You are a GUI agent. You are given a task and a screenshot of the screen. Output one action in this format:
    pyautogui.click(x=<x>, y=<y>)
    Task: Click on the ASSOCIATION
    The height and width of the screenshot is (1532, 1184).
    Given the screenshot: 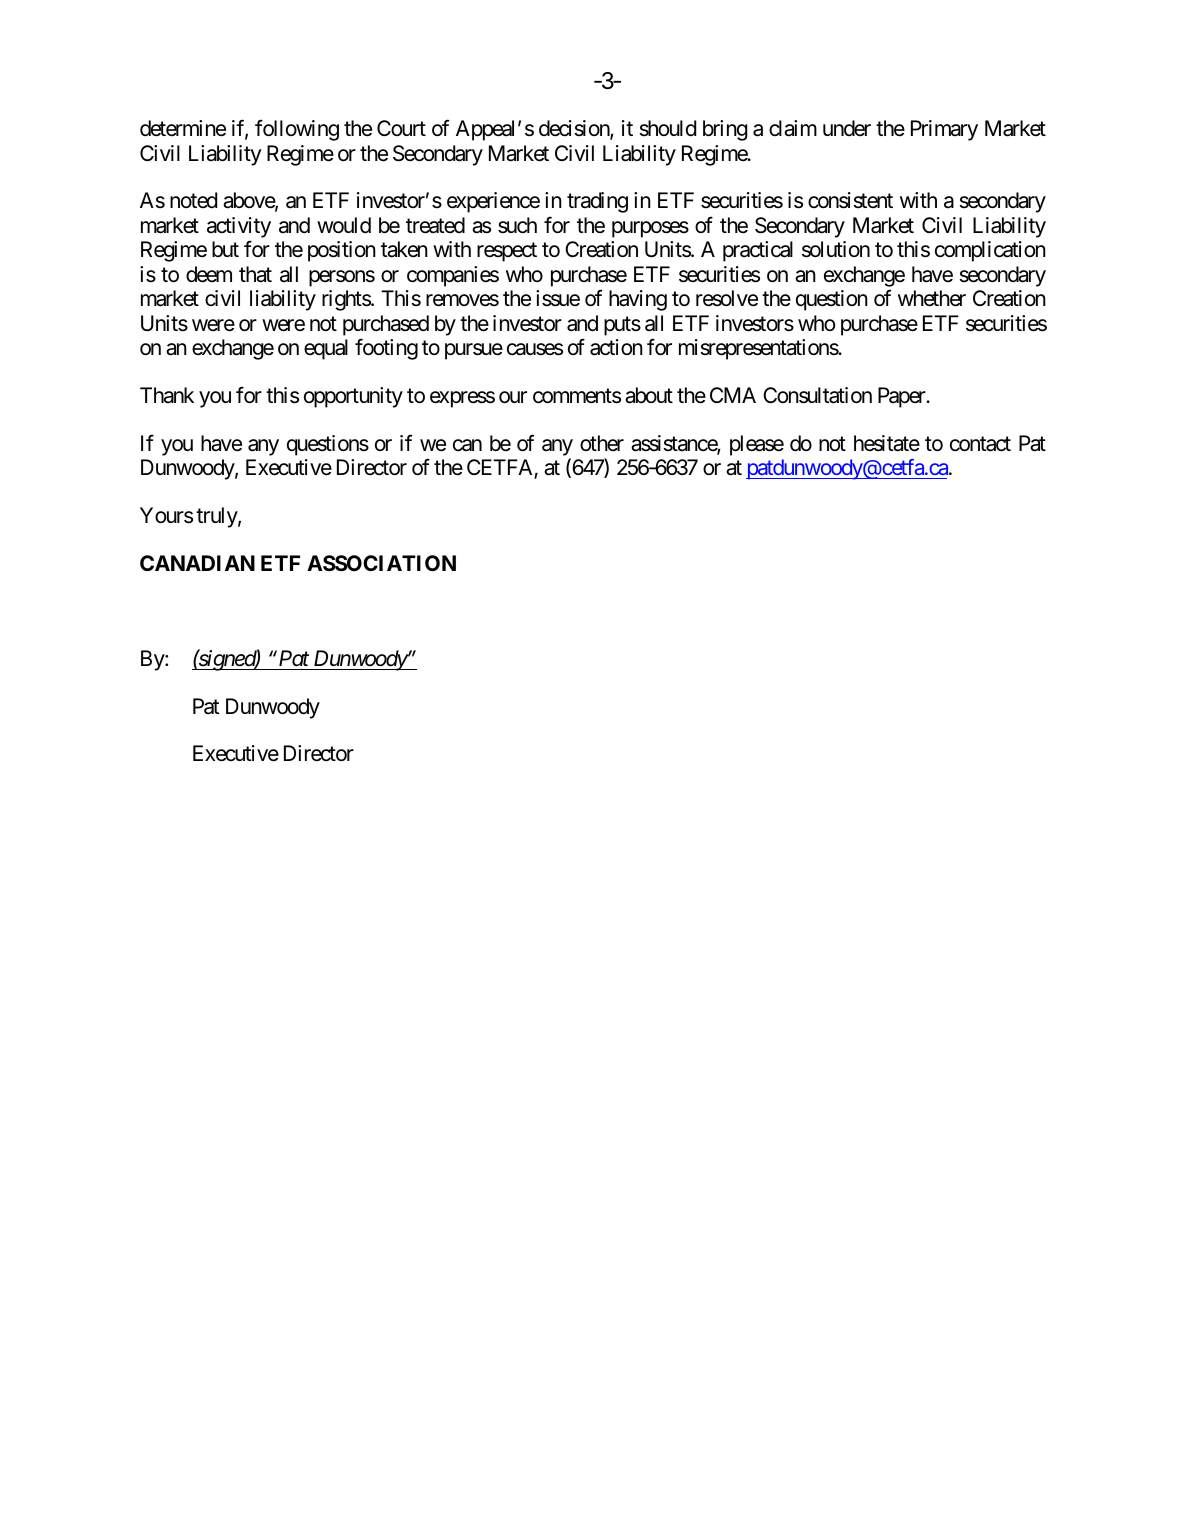 What is the action you would take?
    pyautogui.click(x=381, y=563)
